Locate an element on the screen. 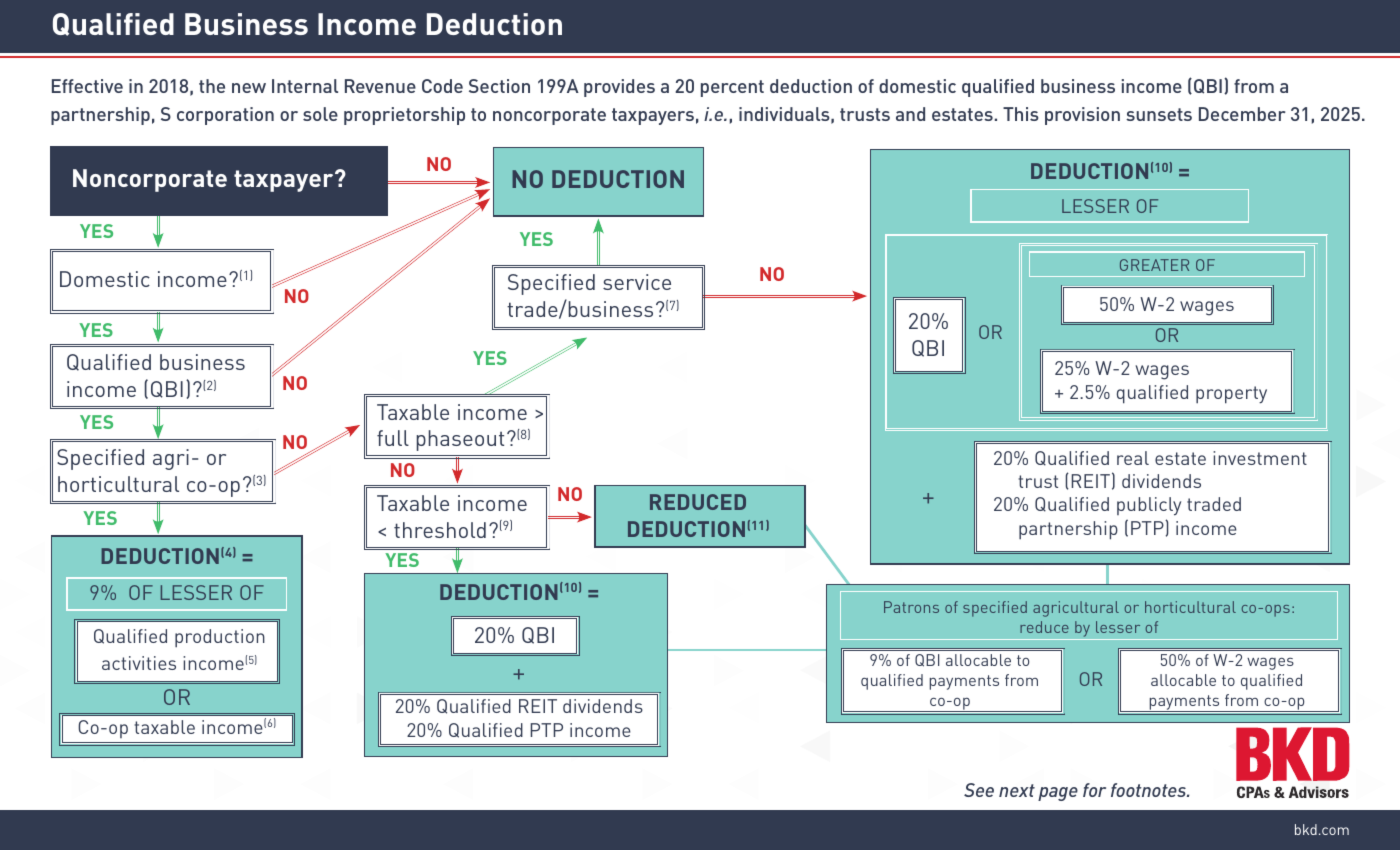 The image size is (1400, 850). provides is located at coordinates (619, 88).
